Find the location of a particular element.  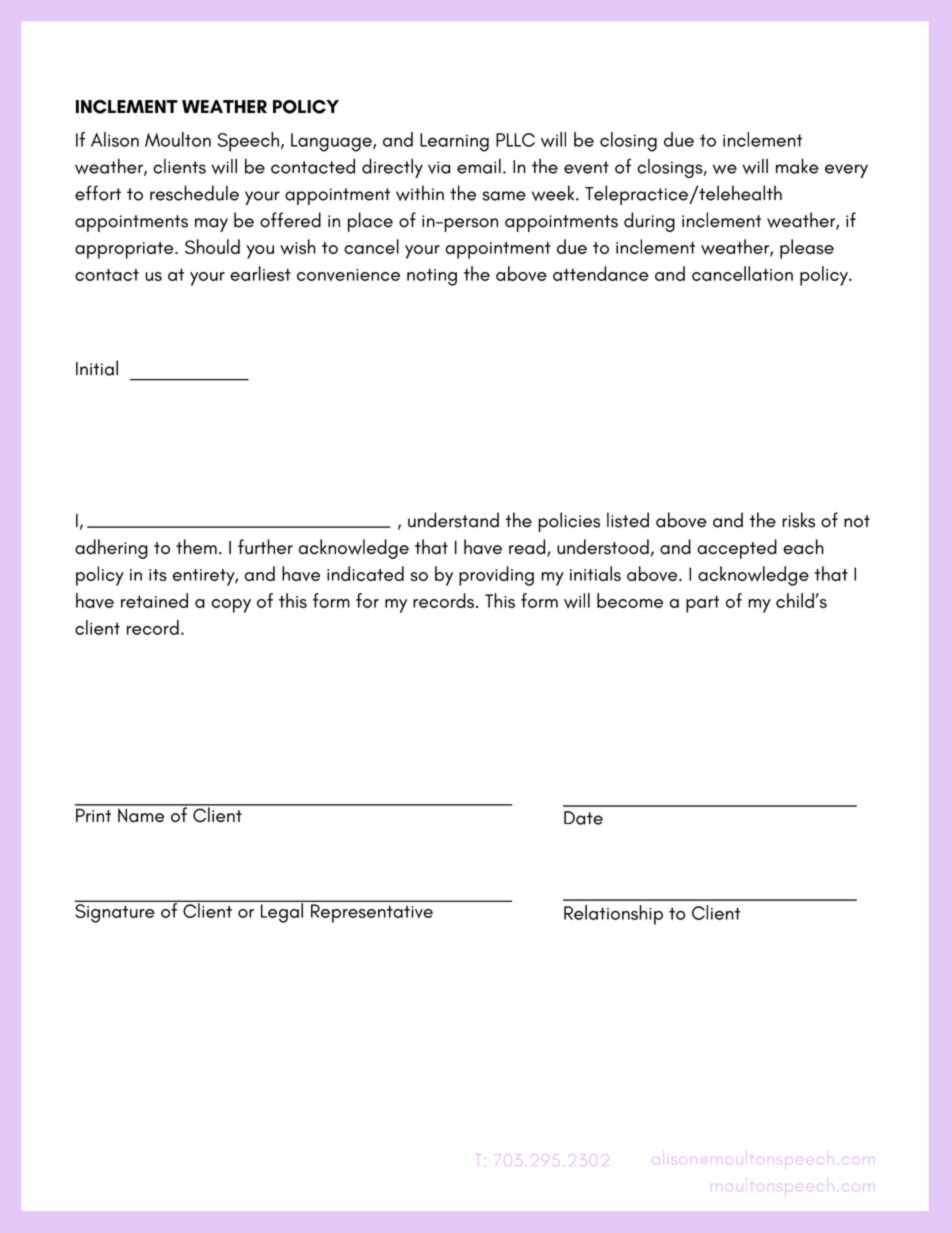

providing is located at coordinates (496, 576).
